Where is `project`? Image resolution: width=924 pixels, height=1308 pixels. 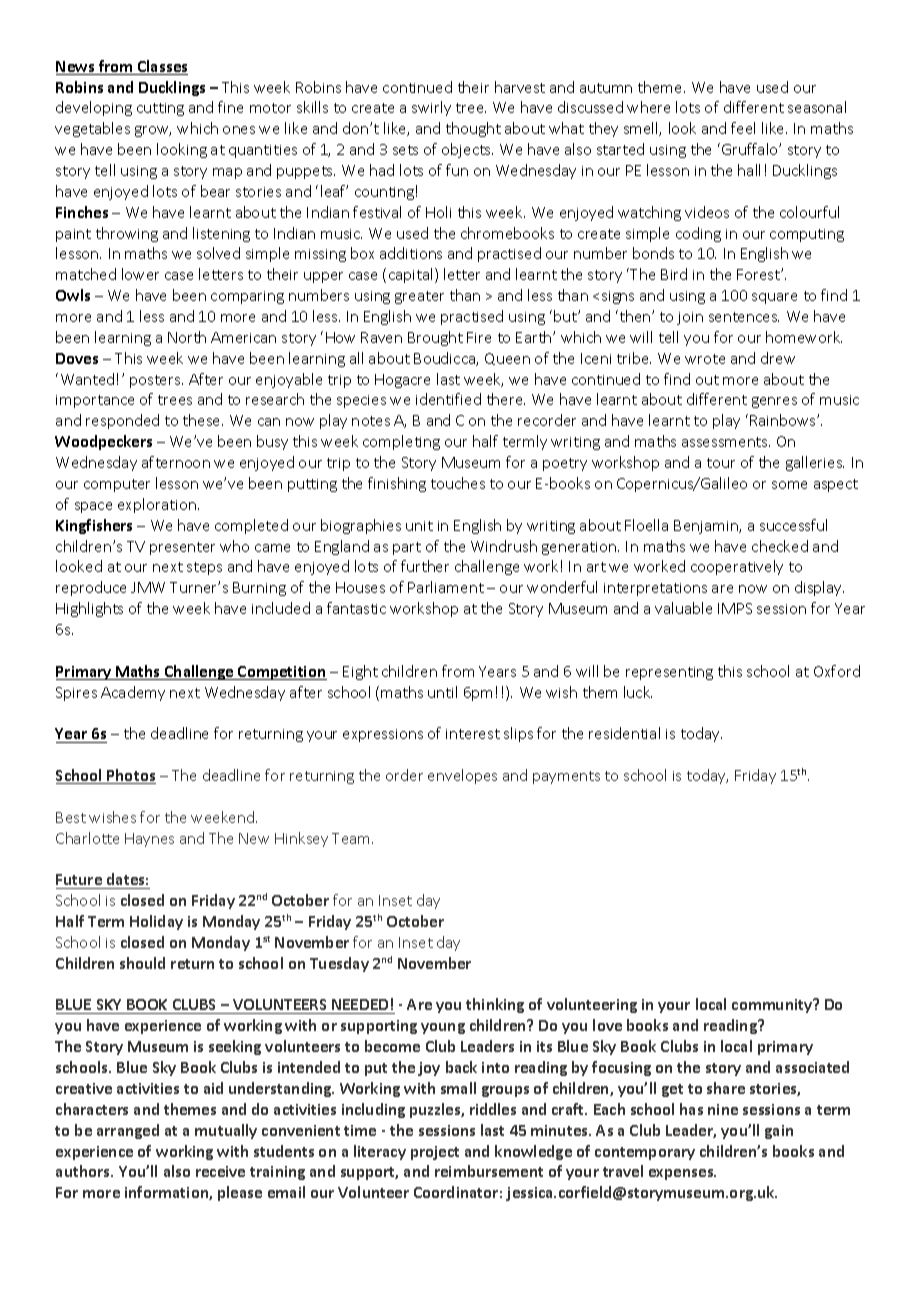
project is located at coordinates (435, 1153).
